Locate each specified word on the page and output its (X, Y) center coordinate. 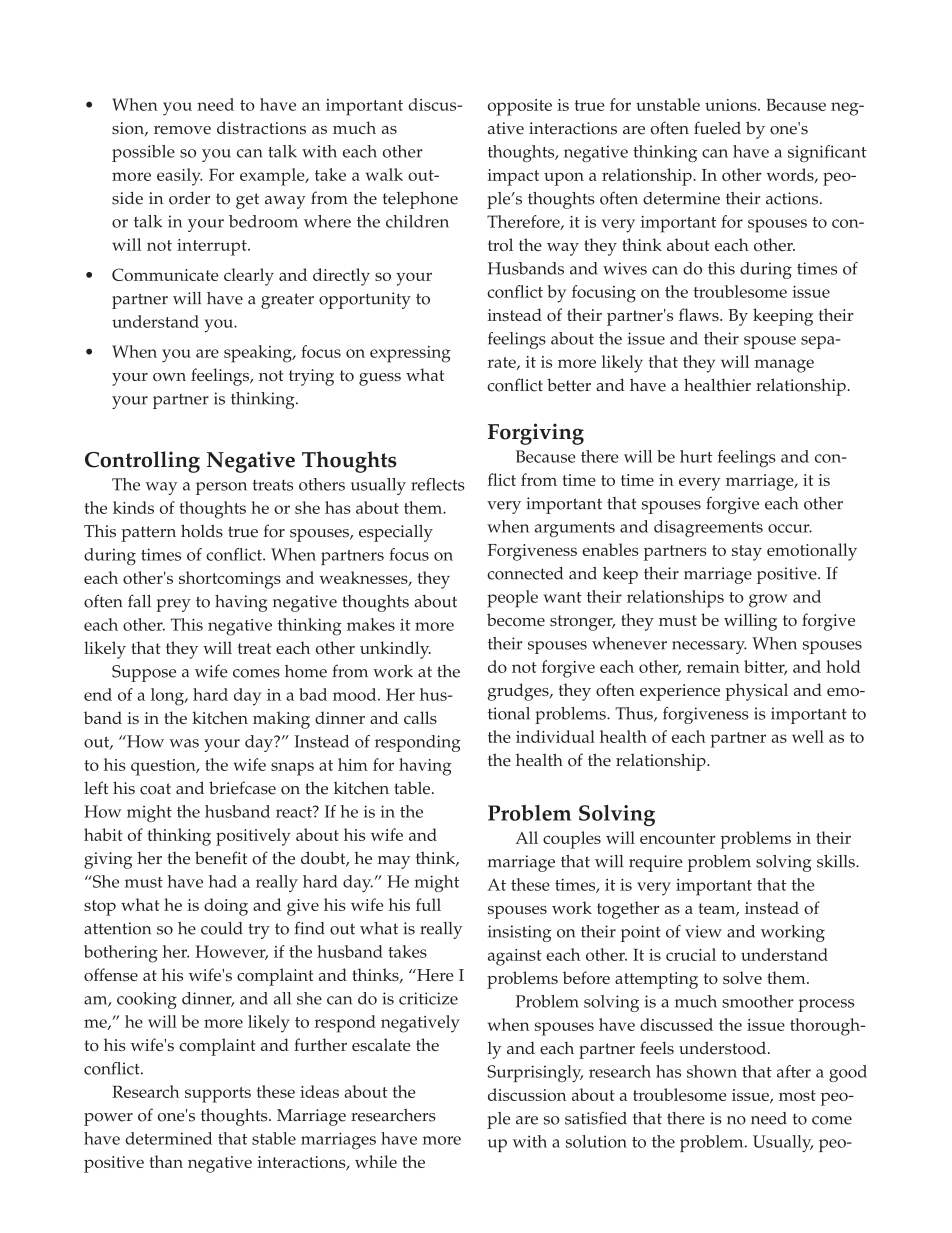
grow (768, 601)
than (166, 1161)
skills (837, 861)
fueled (717, 128)
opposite (520, 107)
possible (143, 153)
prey (173, 605)
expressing (410, 354)
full (428, 904)
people (512, 599)
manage (784, 366)
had (223, 881)
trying (311, 377)
